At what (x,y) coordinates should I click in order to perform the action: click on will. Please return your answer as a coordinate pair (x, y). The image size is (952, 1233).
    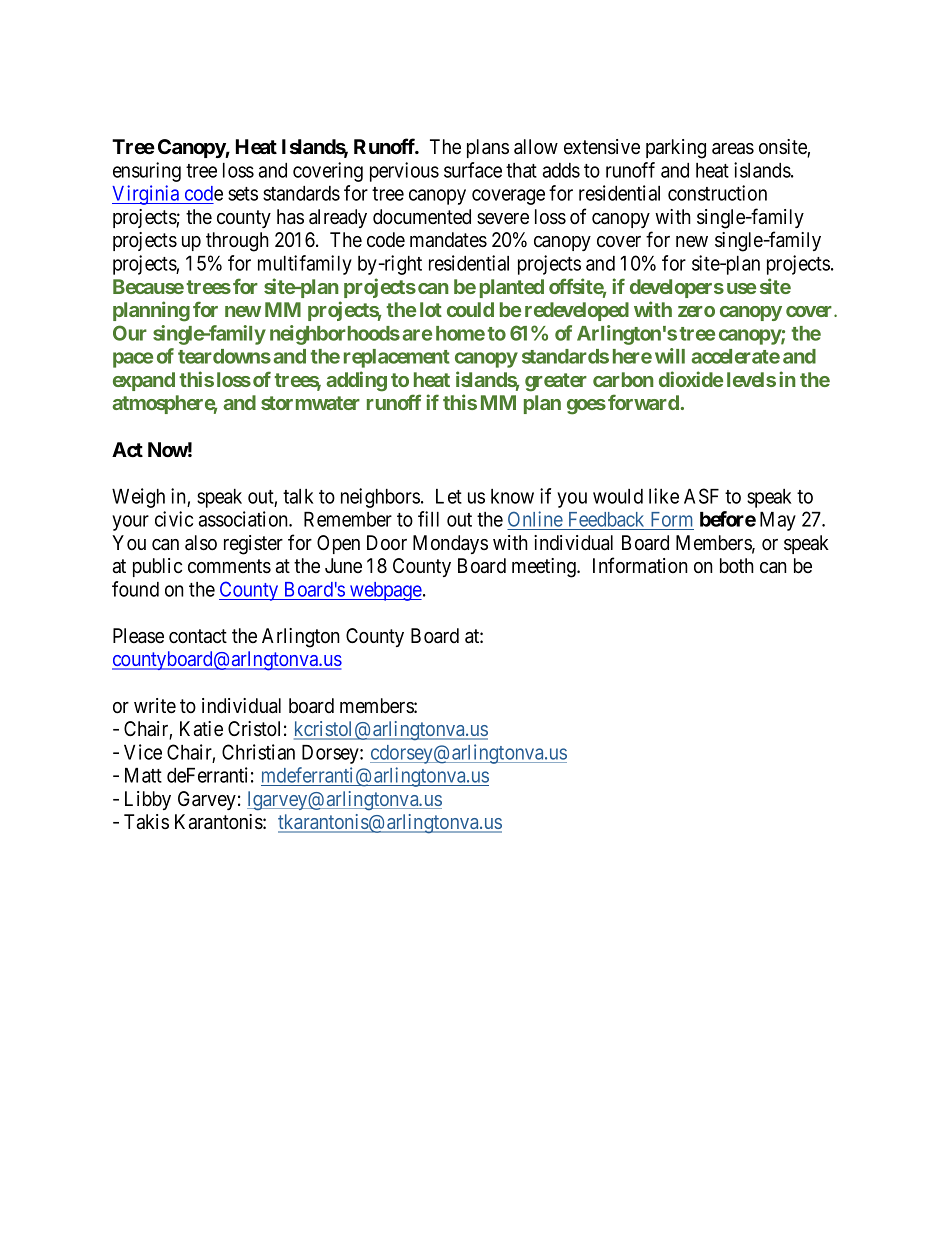
    Looking at the image, I should click on (670, 356).
